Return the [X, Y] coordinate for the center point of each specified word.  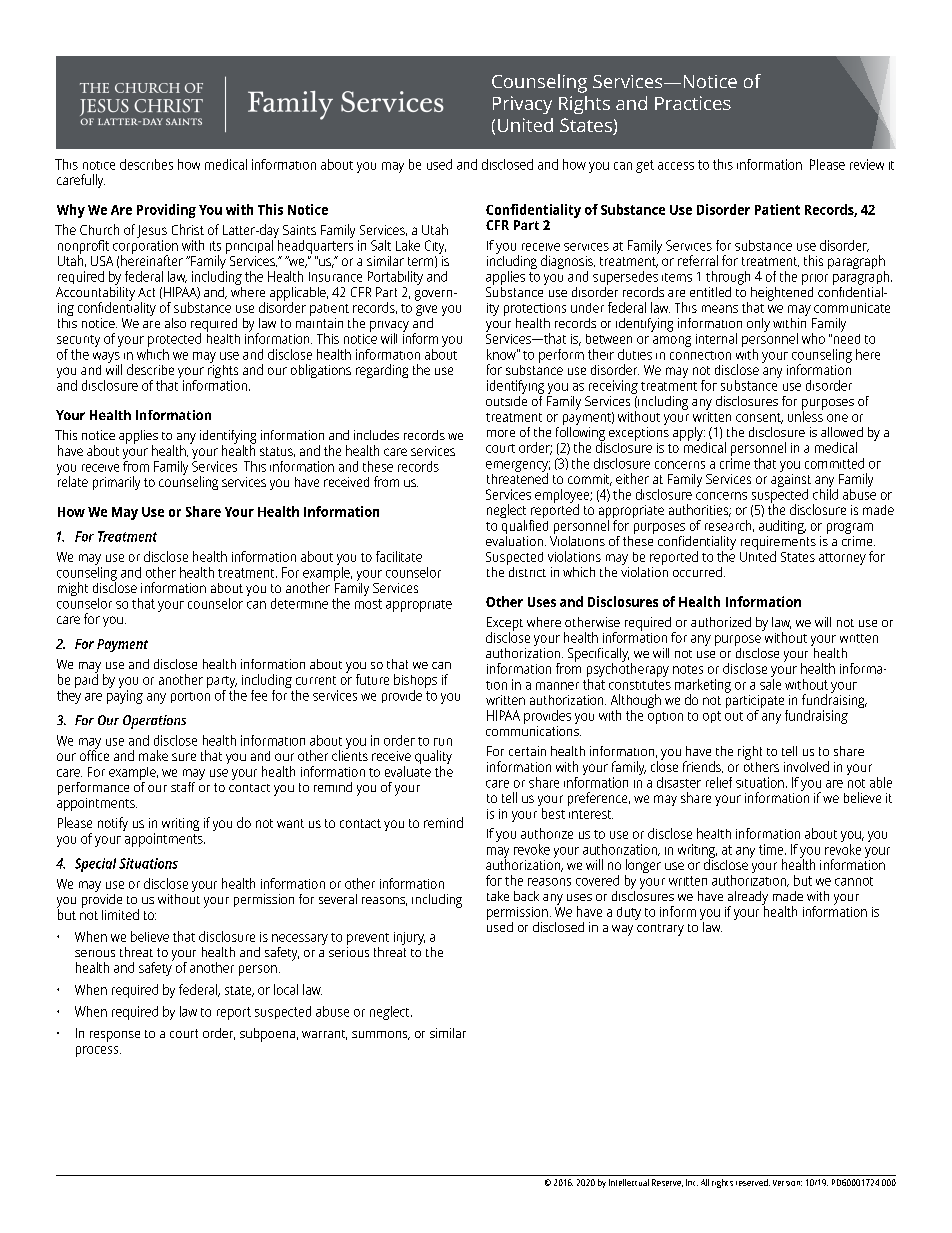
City [435, 247]
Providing [166, 211]
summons [381, 1035]
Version [787, 1183]
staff [183, 787]
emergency [518, 467]
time [772, 849]
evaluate [408, 771]
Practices [693, 103]
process [98, 1051]
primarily [116, 483]
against [791, 480]
